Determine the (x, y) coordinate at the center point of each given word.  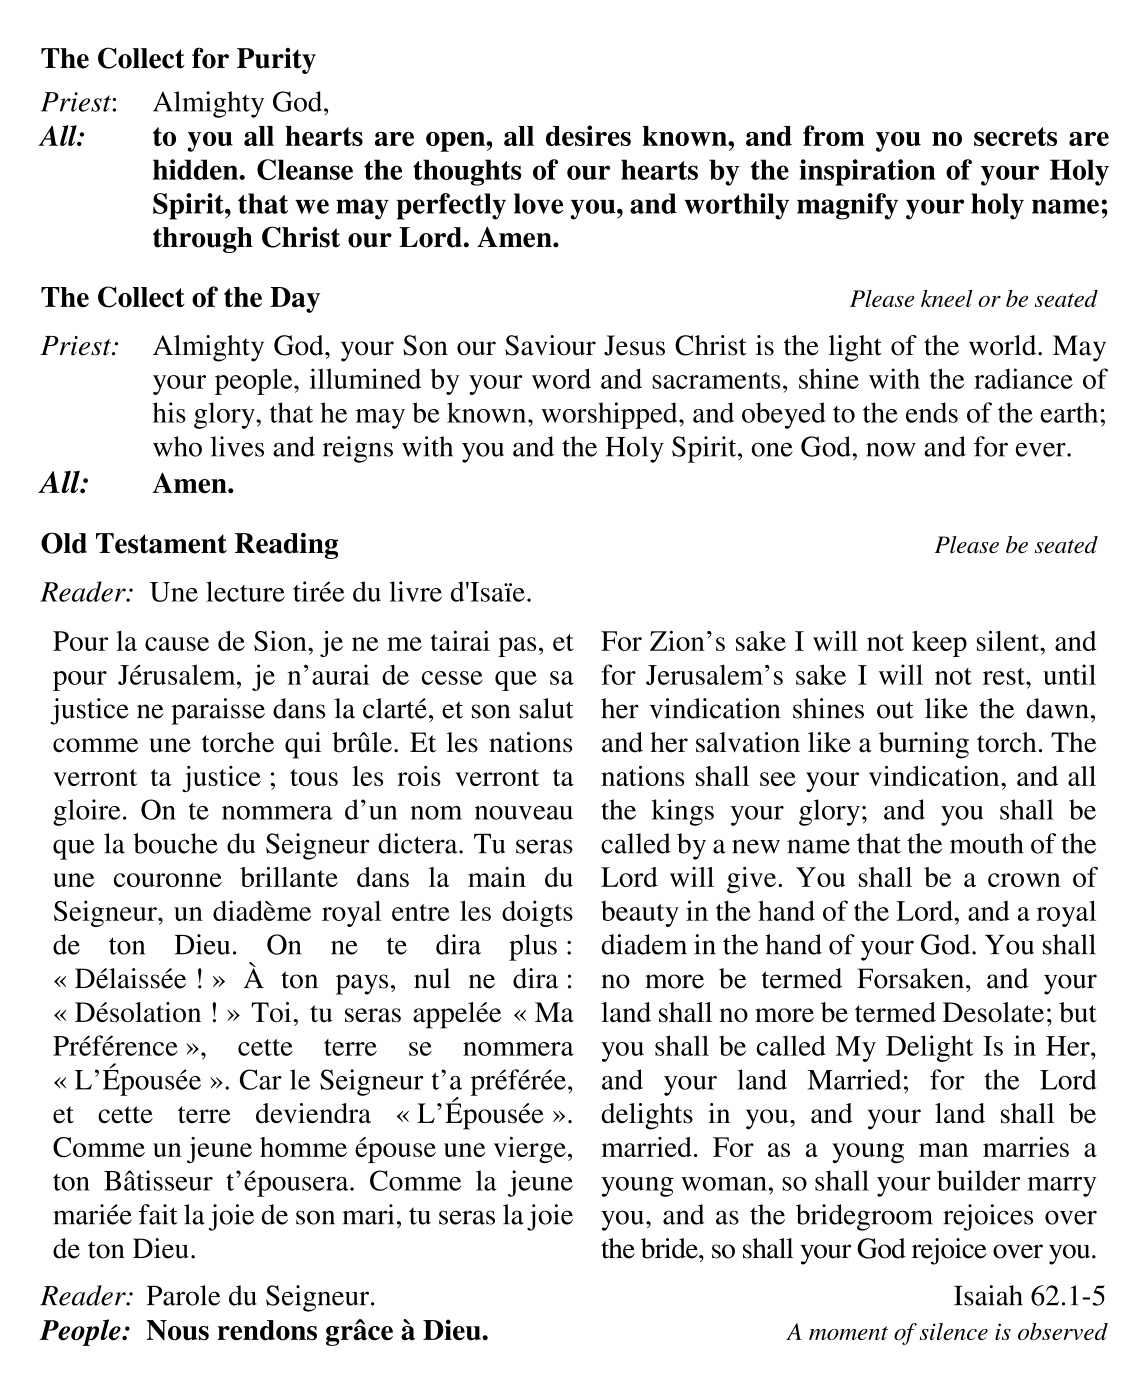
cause (177, 644)
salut (547, 708)
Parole (183, 1295)
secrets (1015, 136)
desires (588, 135)
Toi (272, 1012)
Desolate (993, 1012)
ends (932, 412)
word (561, 378)
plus (533, 947)
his (169, 412)
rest (1005, 676)
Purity (276, 61)
